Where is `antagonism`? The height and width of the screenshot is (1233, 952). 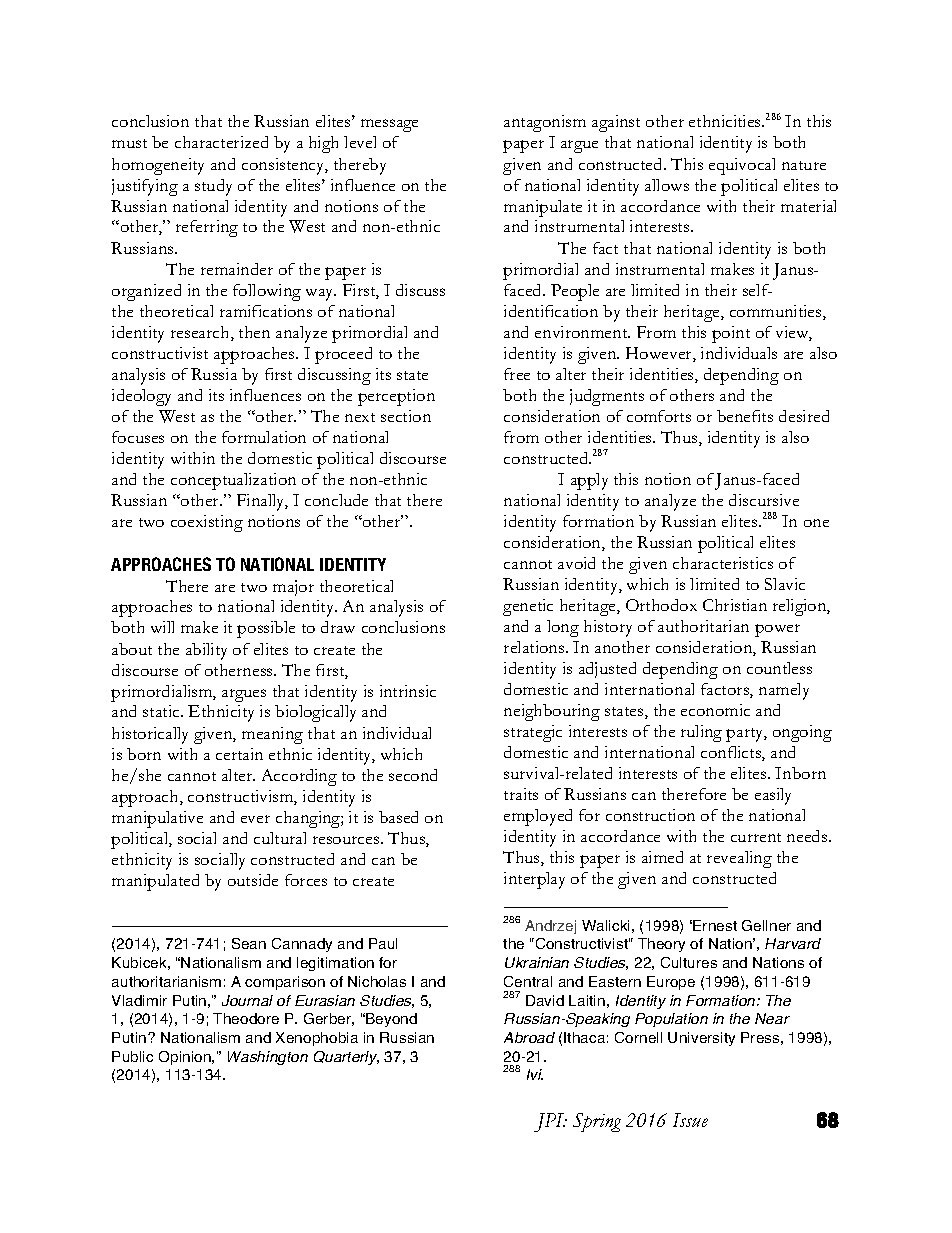 antagonism is located at coordinates (545, 123).
